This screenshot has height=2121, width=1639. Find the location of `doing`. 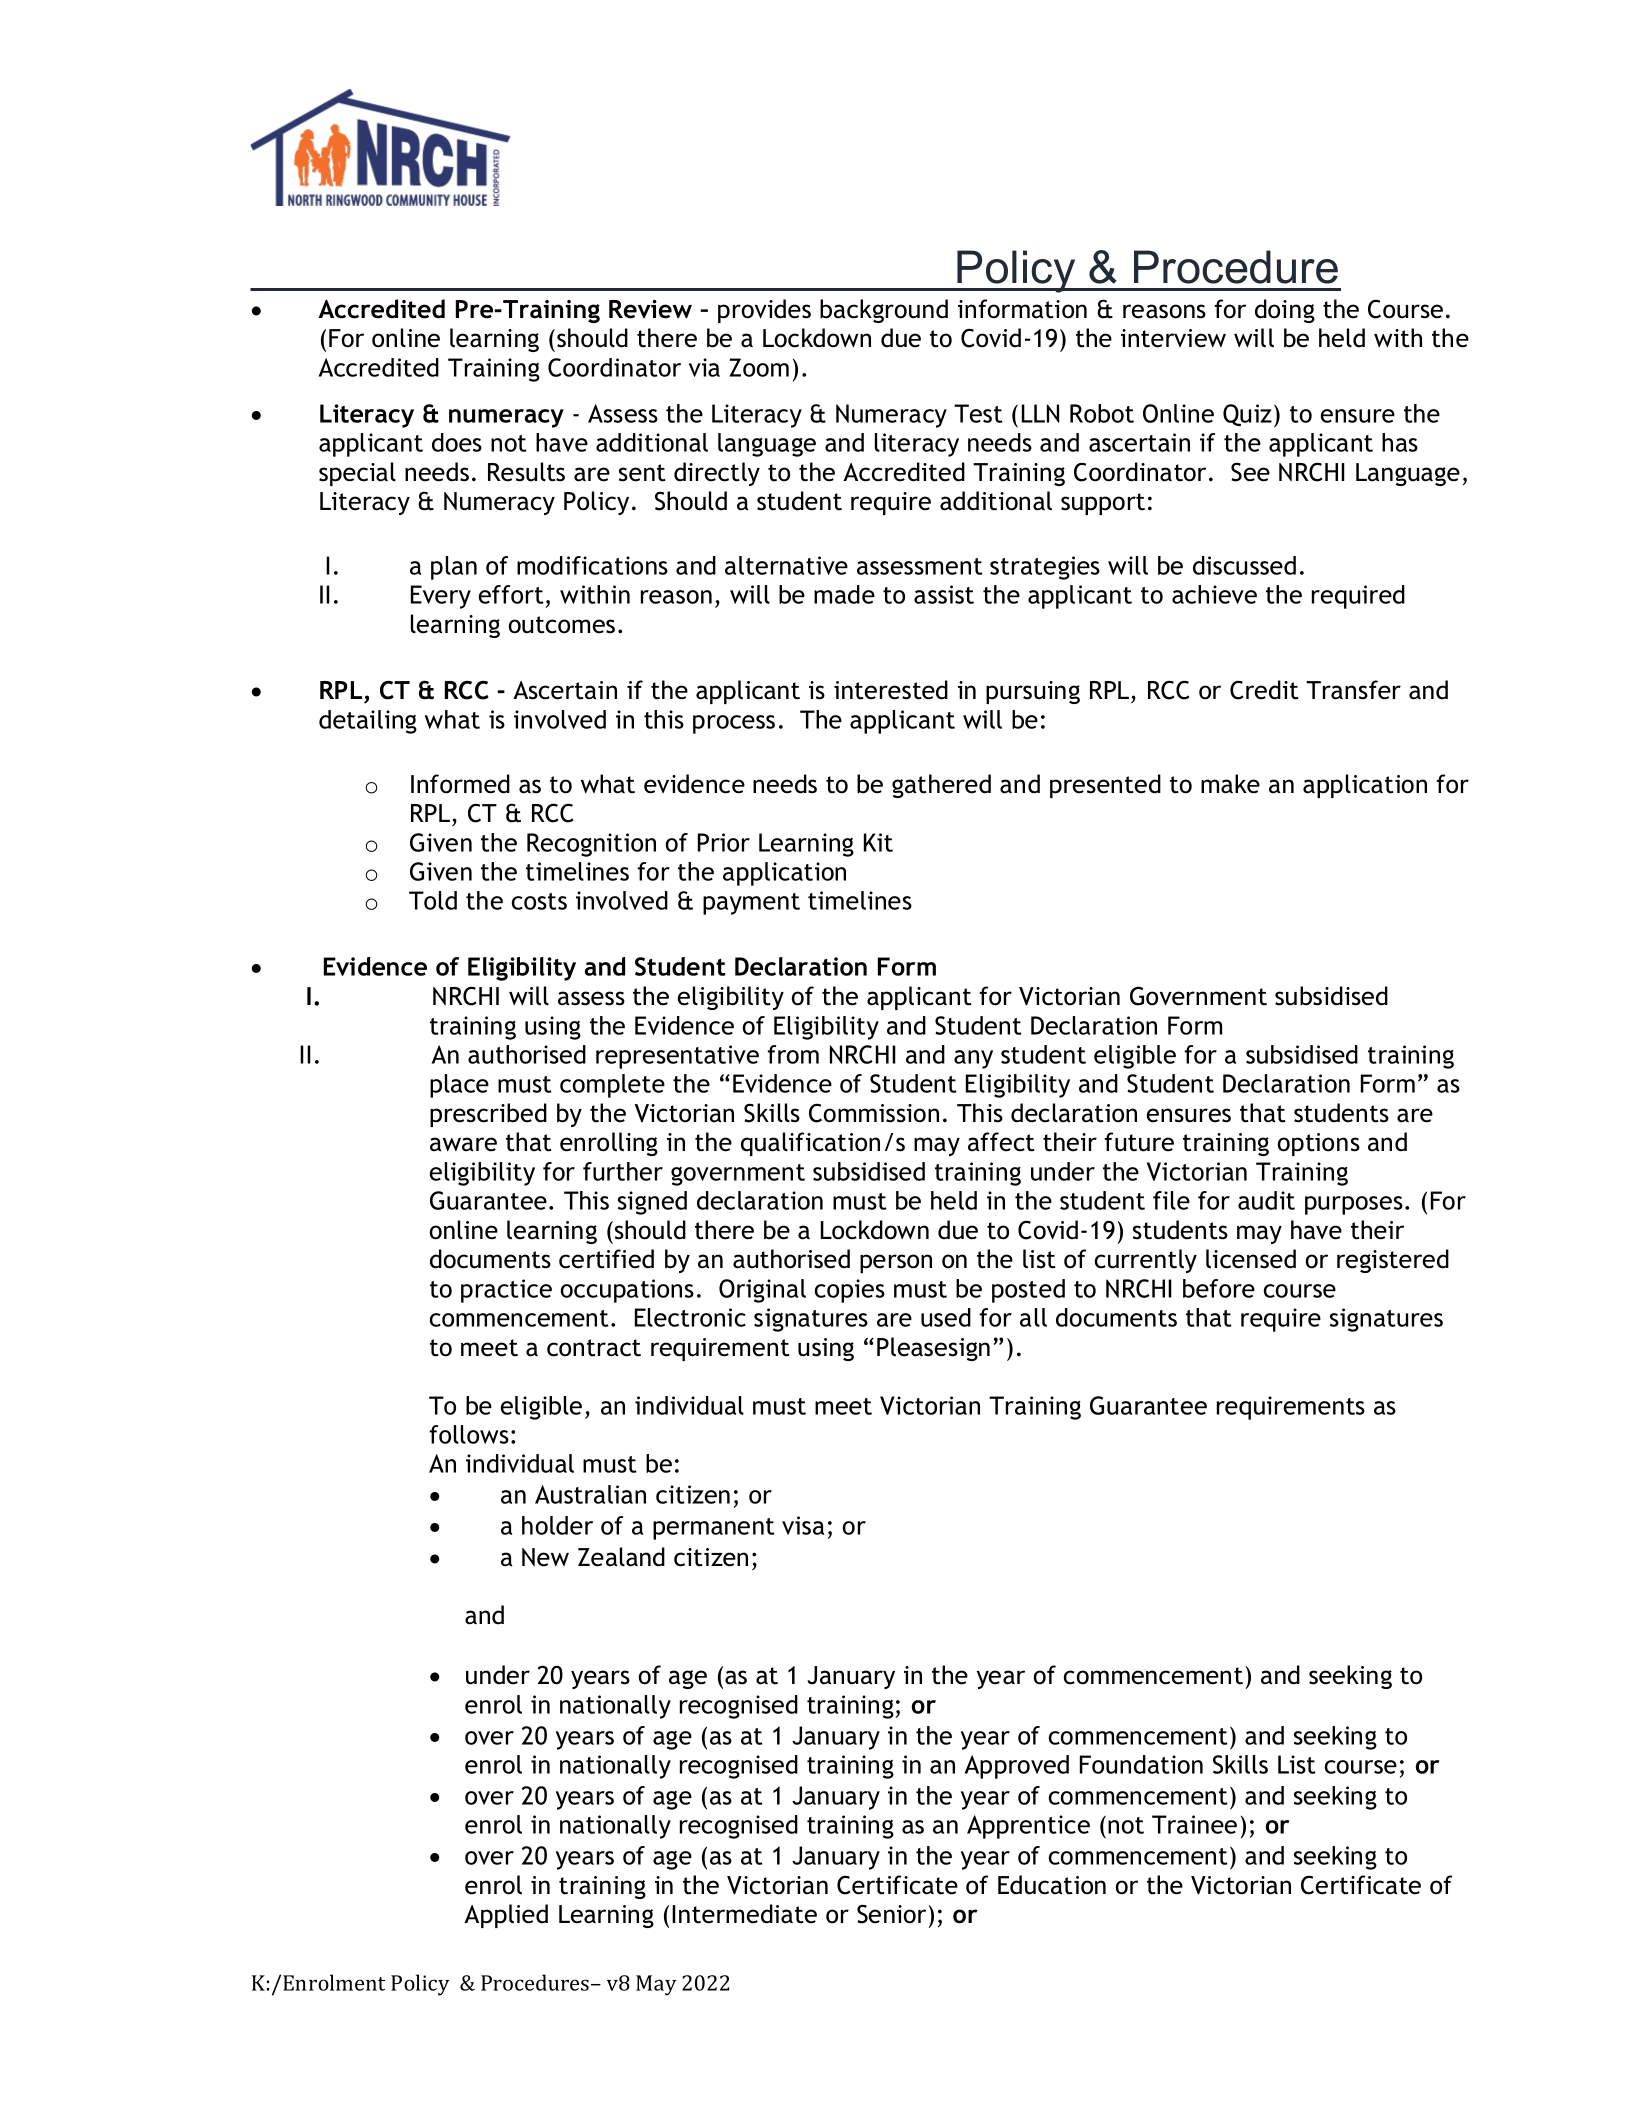

doing is located at coordinates (1285, 311).
